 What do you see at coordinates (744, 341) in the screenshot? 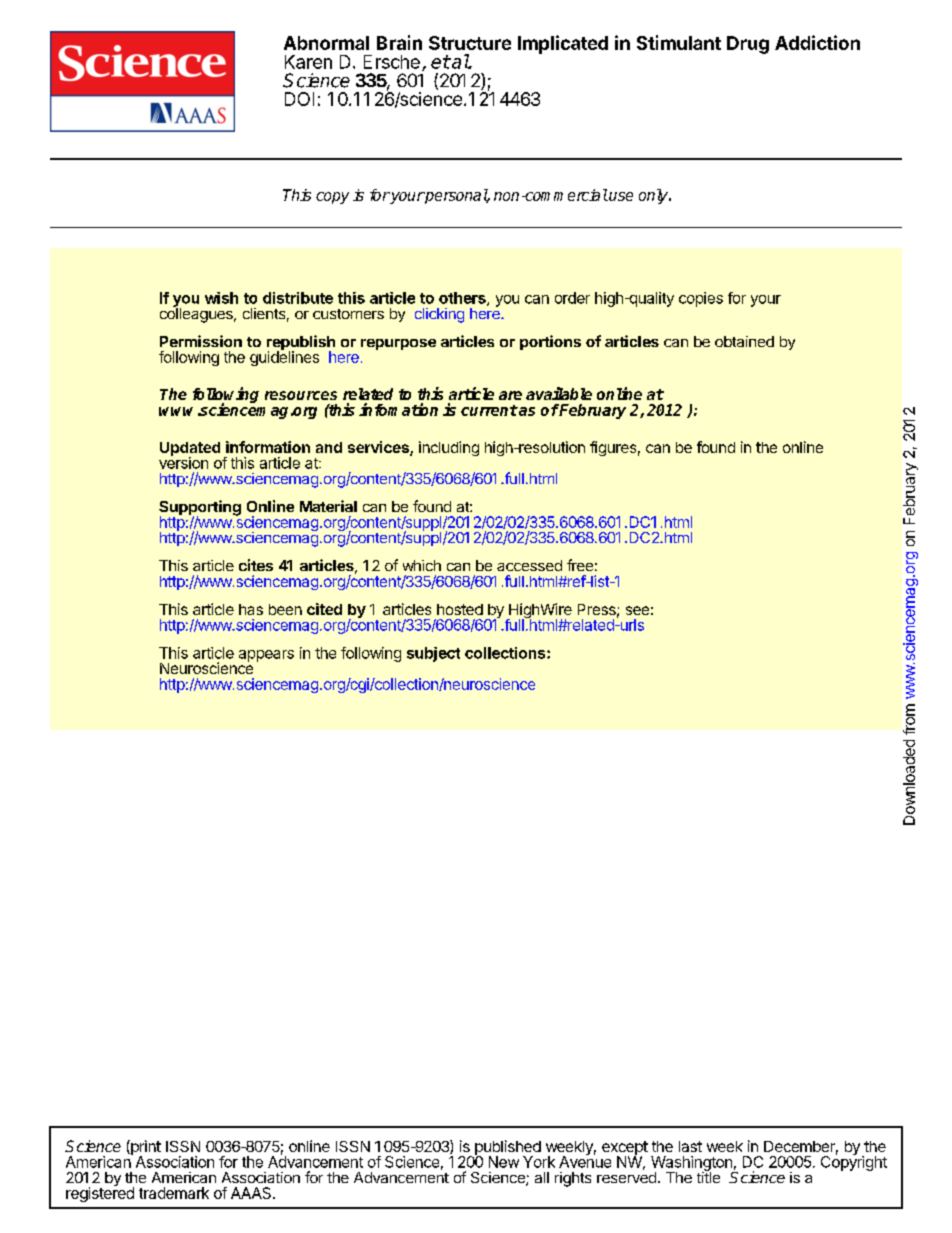
I see `obtained` at bounding box center [744, 341].
